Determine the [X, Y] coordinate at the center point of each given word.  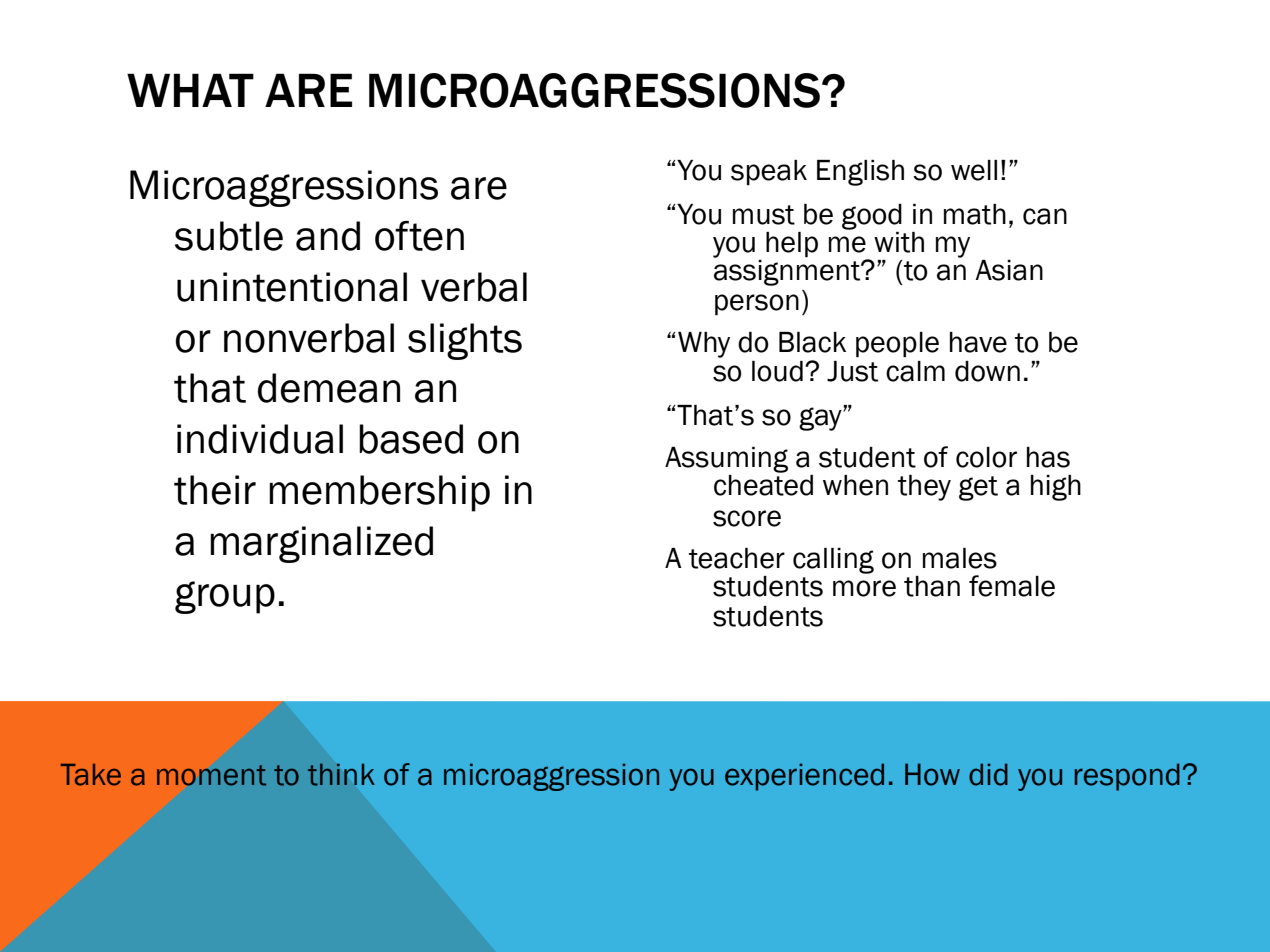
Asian [1009, 270]
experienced [804, 777]
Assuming [726, 460]
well [974, 170]
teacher [737, 558]
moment [211, 775]
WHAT [190, 90]
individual [260, 439]
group [225, 597]
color [986, 457]
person [757, 304]
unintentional [292, 287]
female [1012, 586]
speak [769, 172]
